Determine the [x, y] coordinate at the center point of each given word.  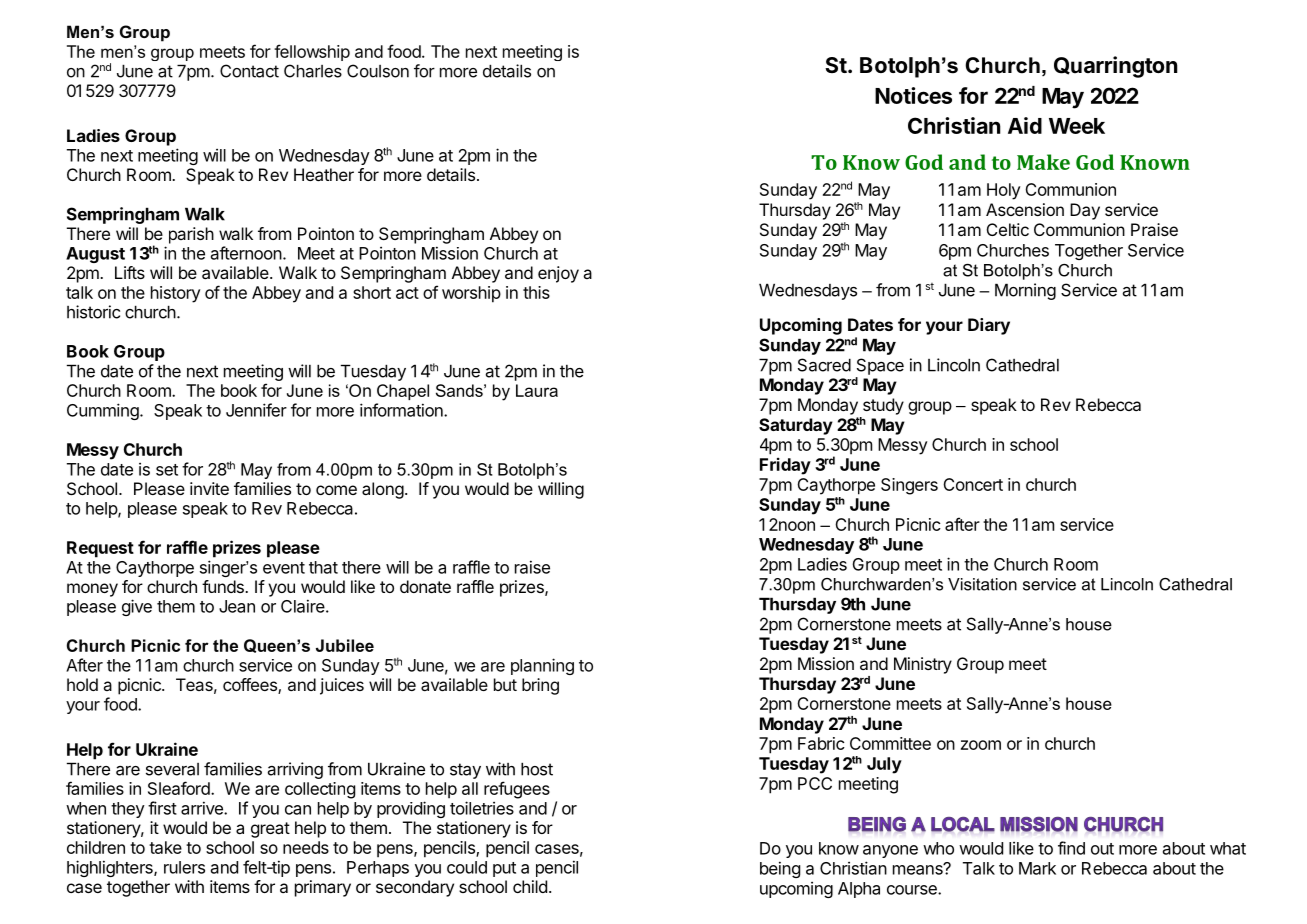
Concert [973, 484]
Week [1077, 126]
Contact [249, 71]
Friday [785, 466]
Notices [913, 95]
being [780, 869]
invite [209, 488]
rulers [184, 867]
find [1071, 848]
